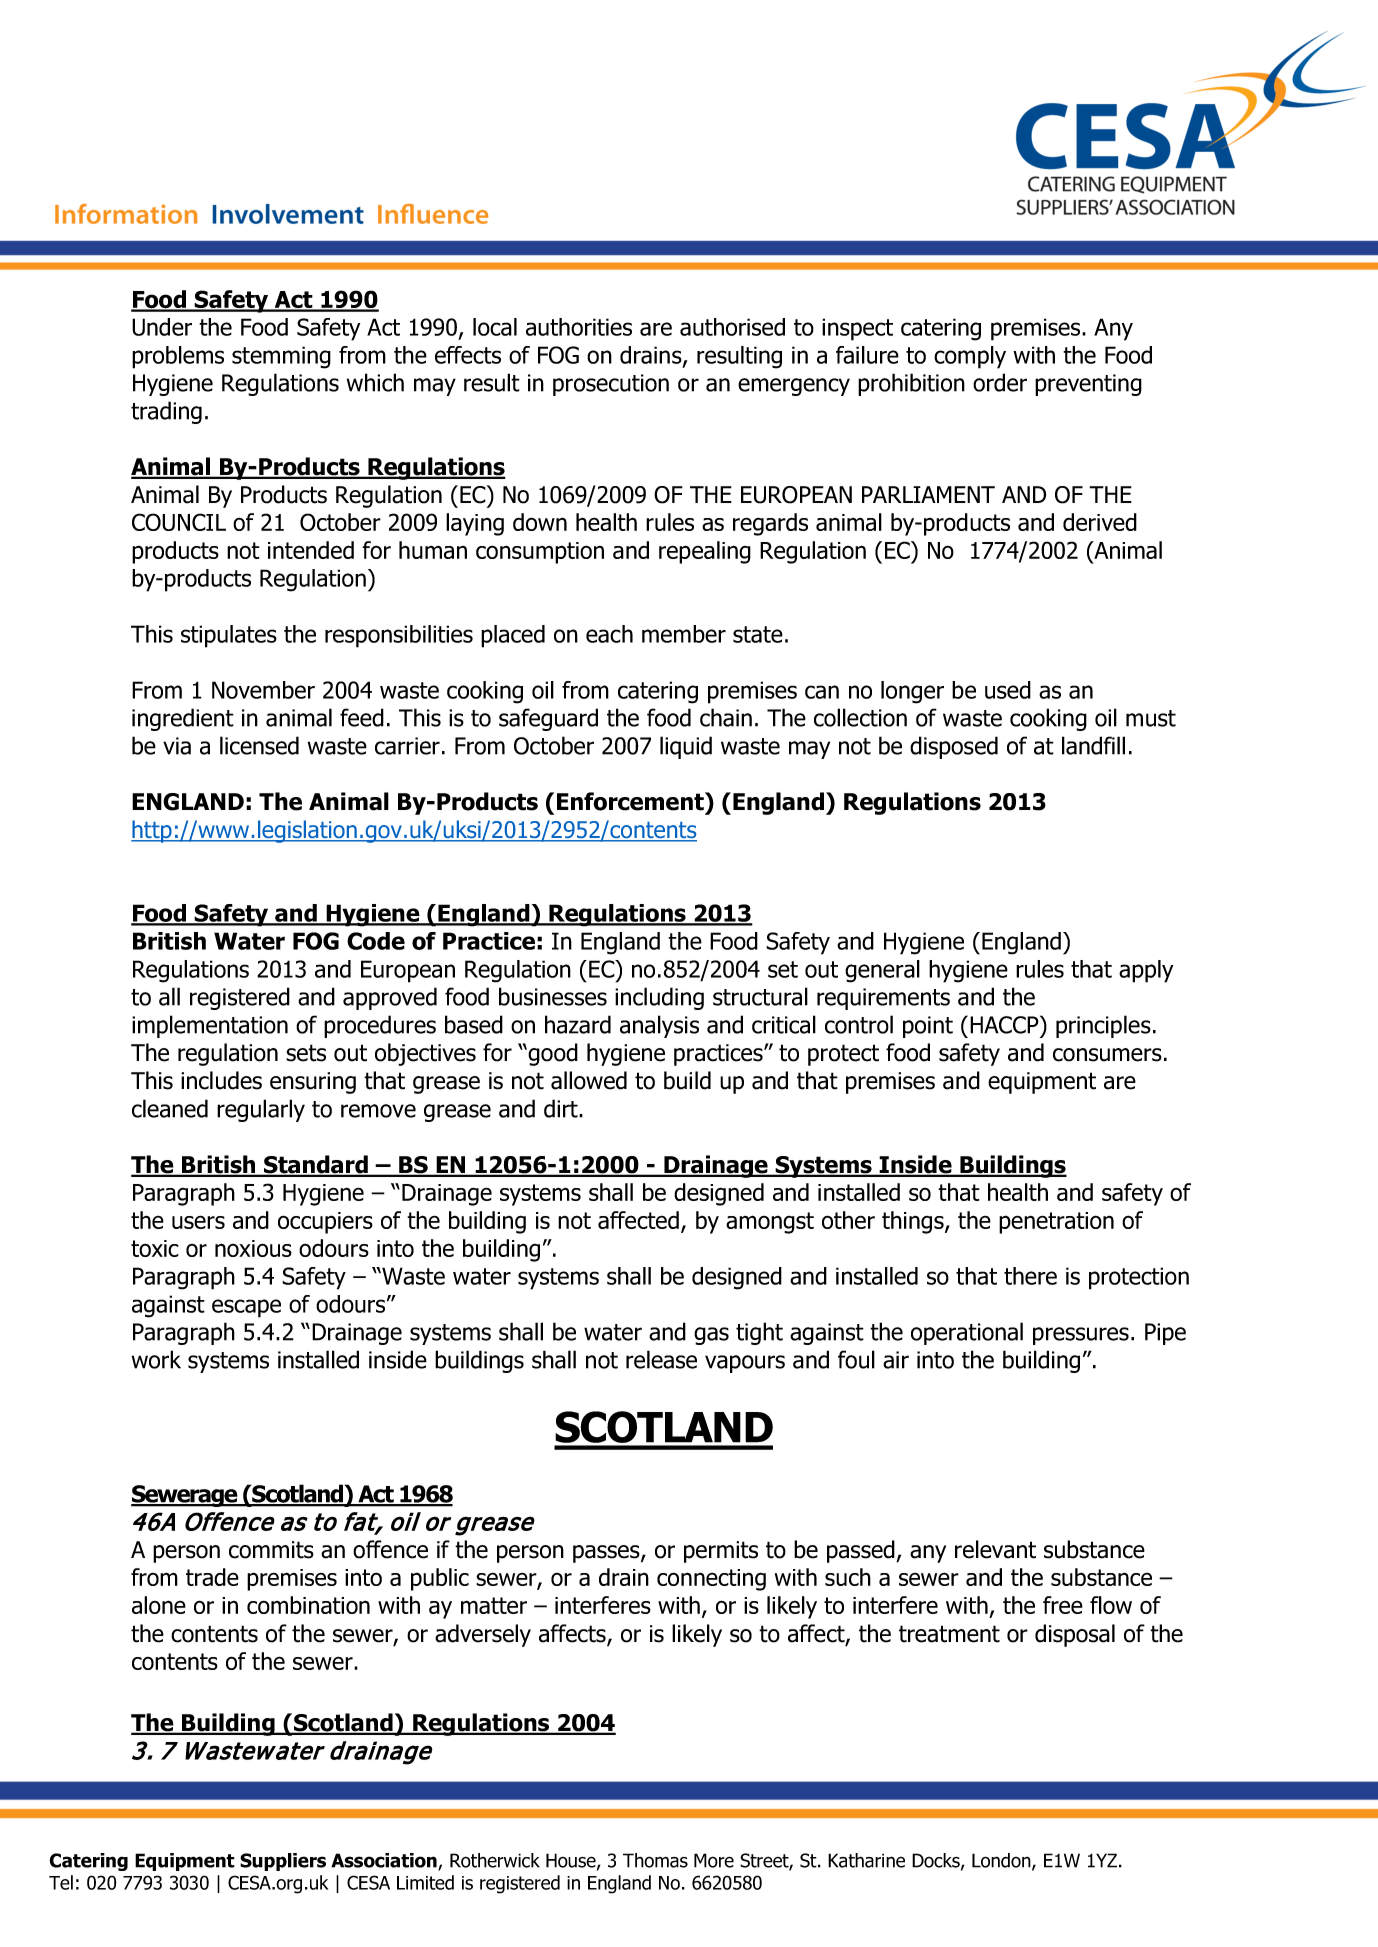 This screenshot has height=1947, width=1378. I want to click on via, so click(177, 746).
